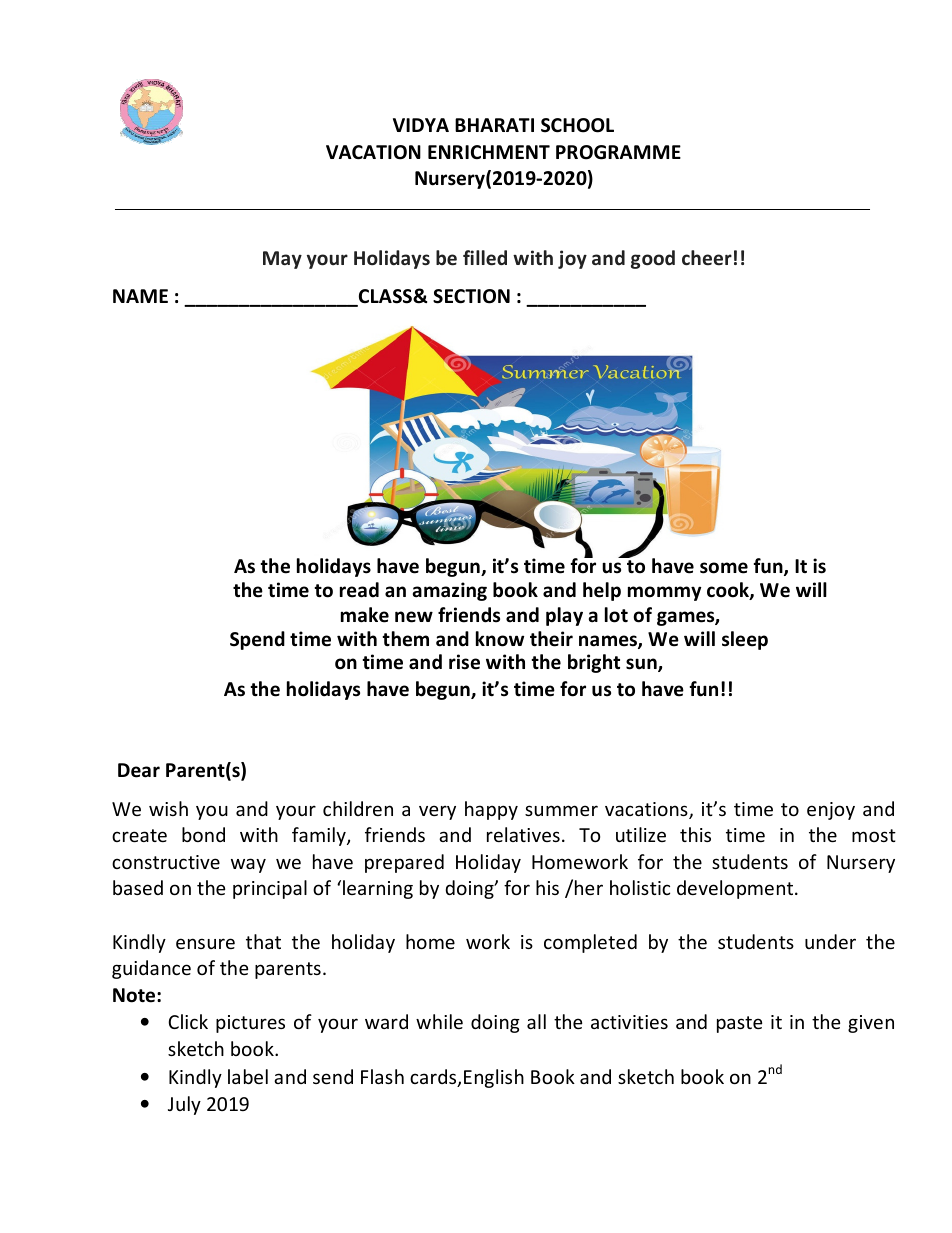  Describe the element at coordinates (831, 811) in the screenshot. I see `enjoy` at that location.
